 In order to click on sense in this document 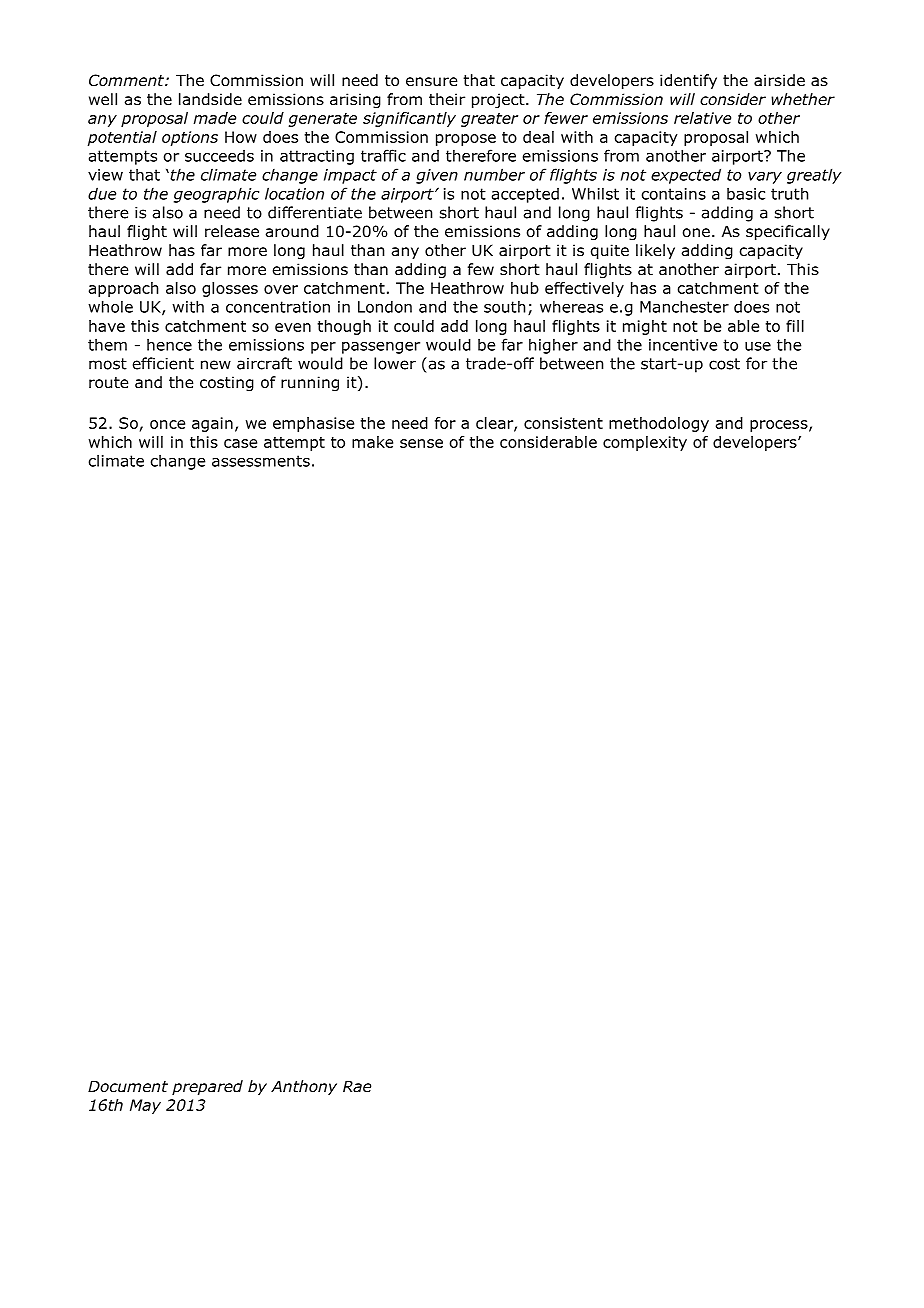, I will do `click(421, 443)`.
